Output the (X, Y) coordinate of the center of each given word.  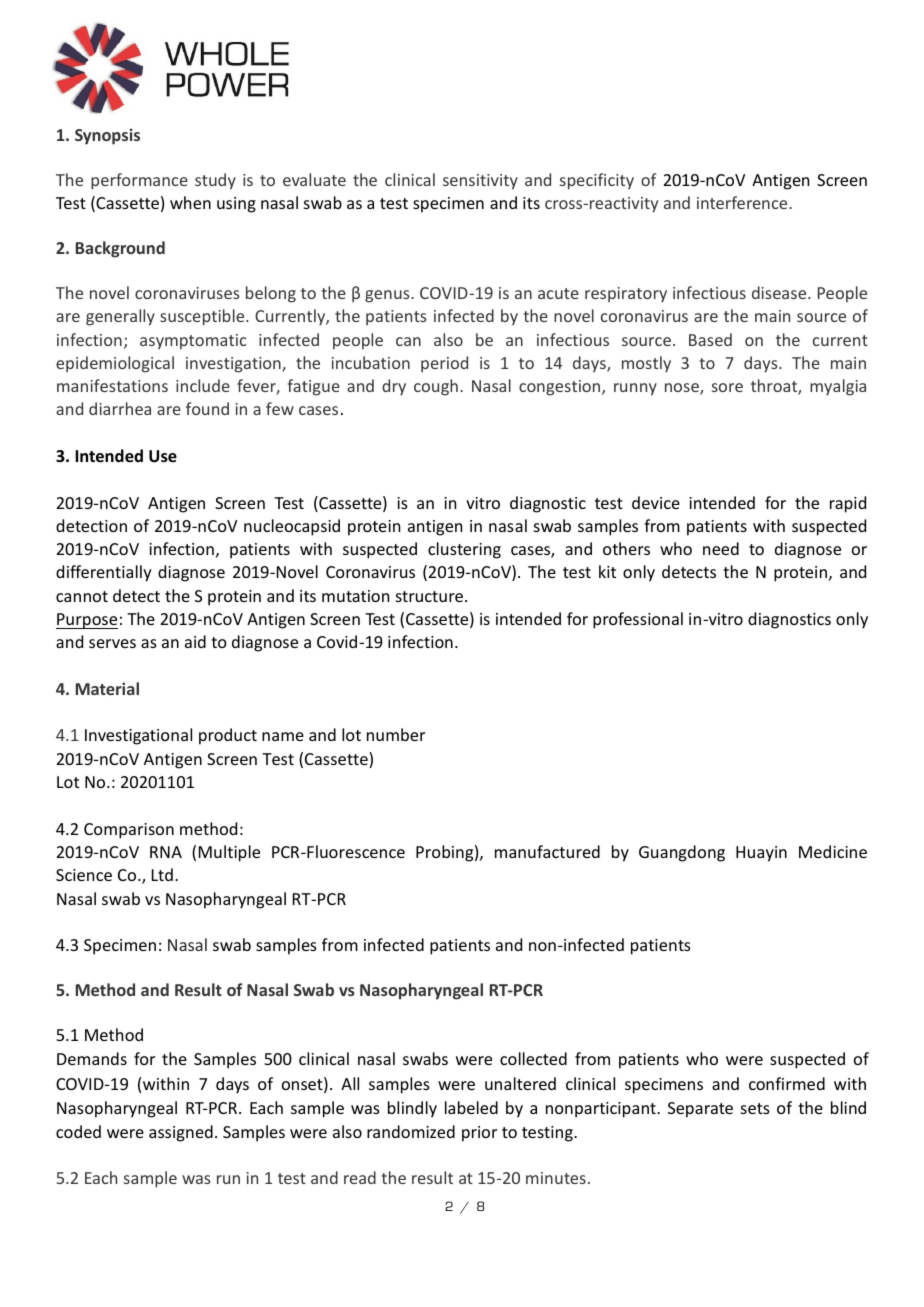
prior (479, 1134)
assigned (181, 1133)
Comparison (129, 831)
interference (743, 202)
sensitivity (480, 182)
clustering (464, 550)
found (207, 408)
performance (139, 181)
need (721, 548)
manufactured (547, 851)
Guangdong (682, 853)
